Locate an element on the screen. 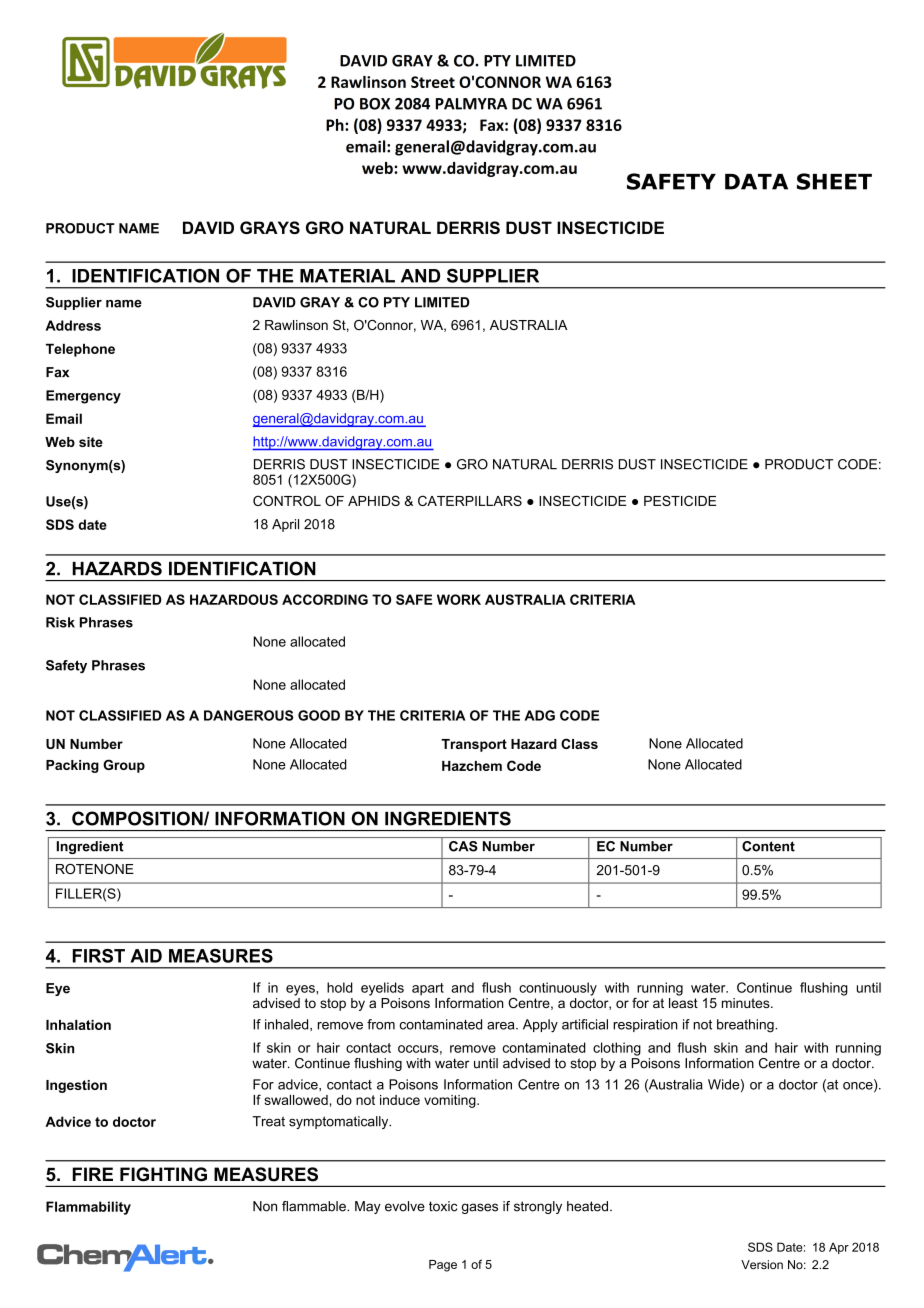  Flammability is located at coordinates (88, 1208).
